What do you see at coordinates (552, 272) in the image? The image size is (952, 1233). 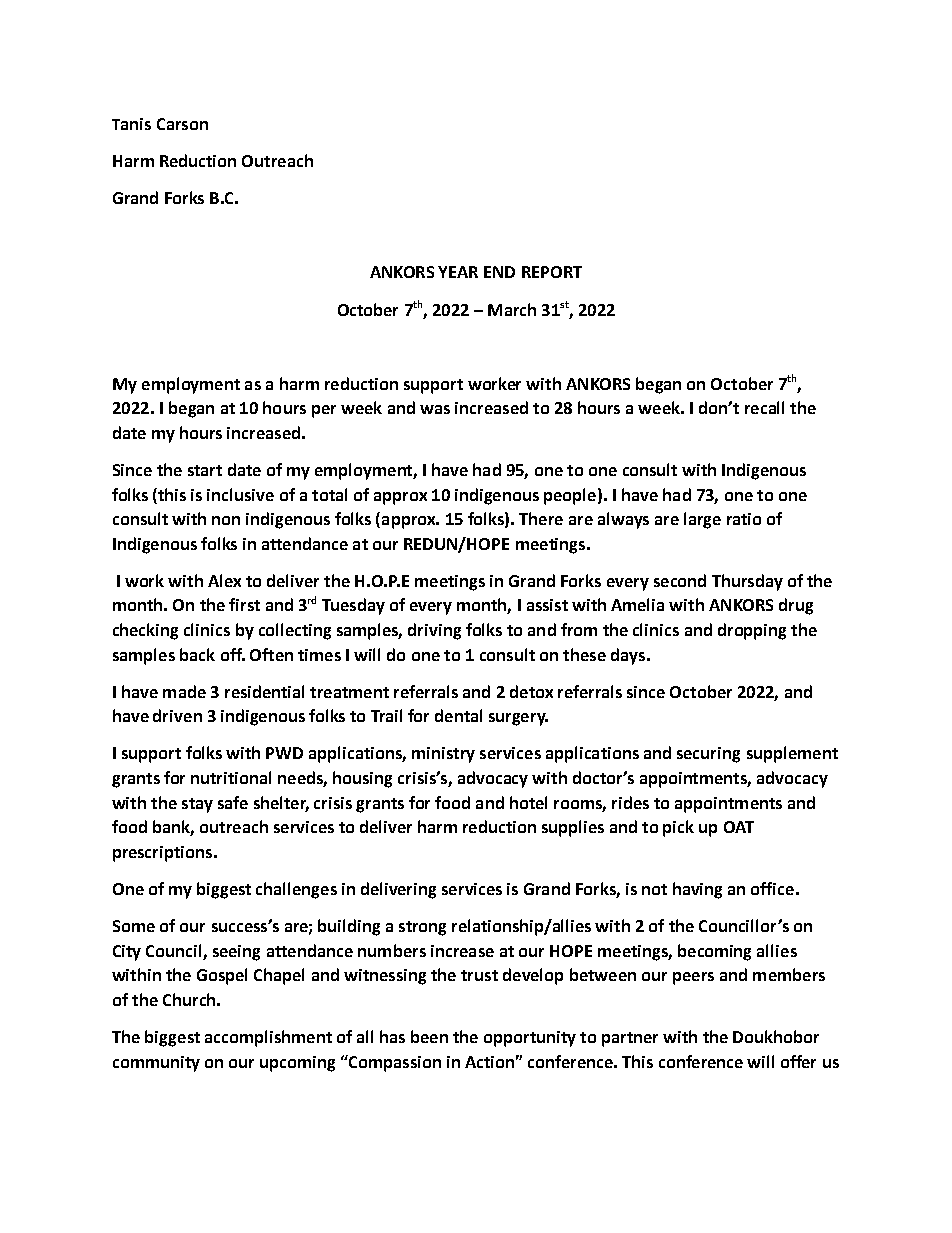 I see `REPORT` at bounding box center [552, 272].
